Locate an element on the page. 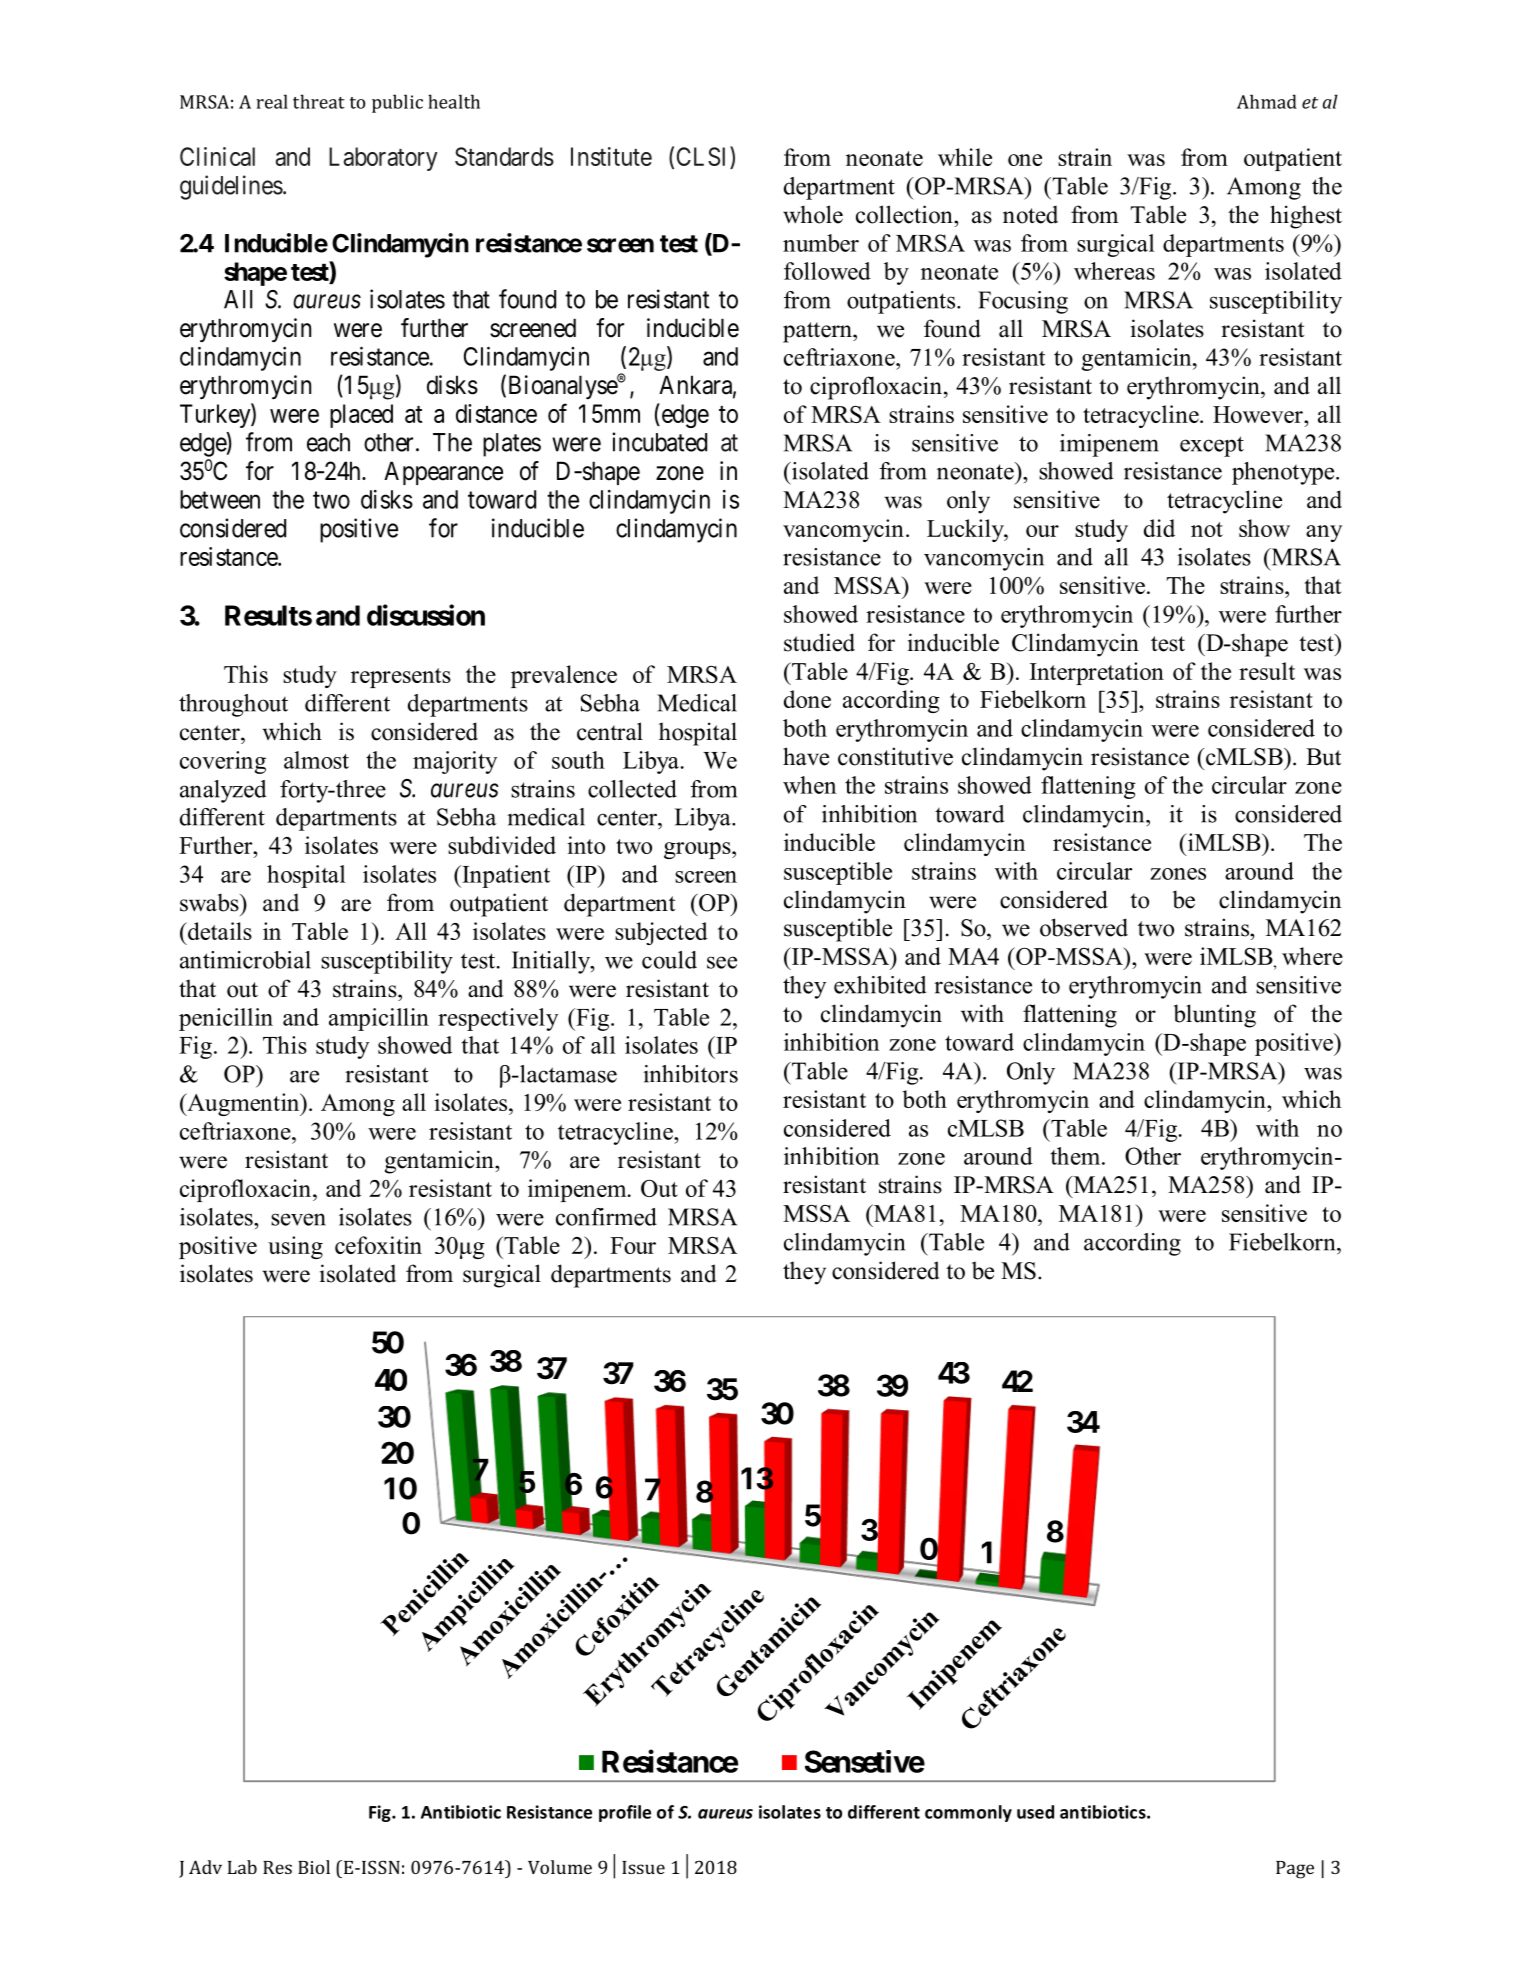  CLSI is located at coordinates (704, 157).
